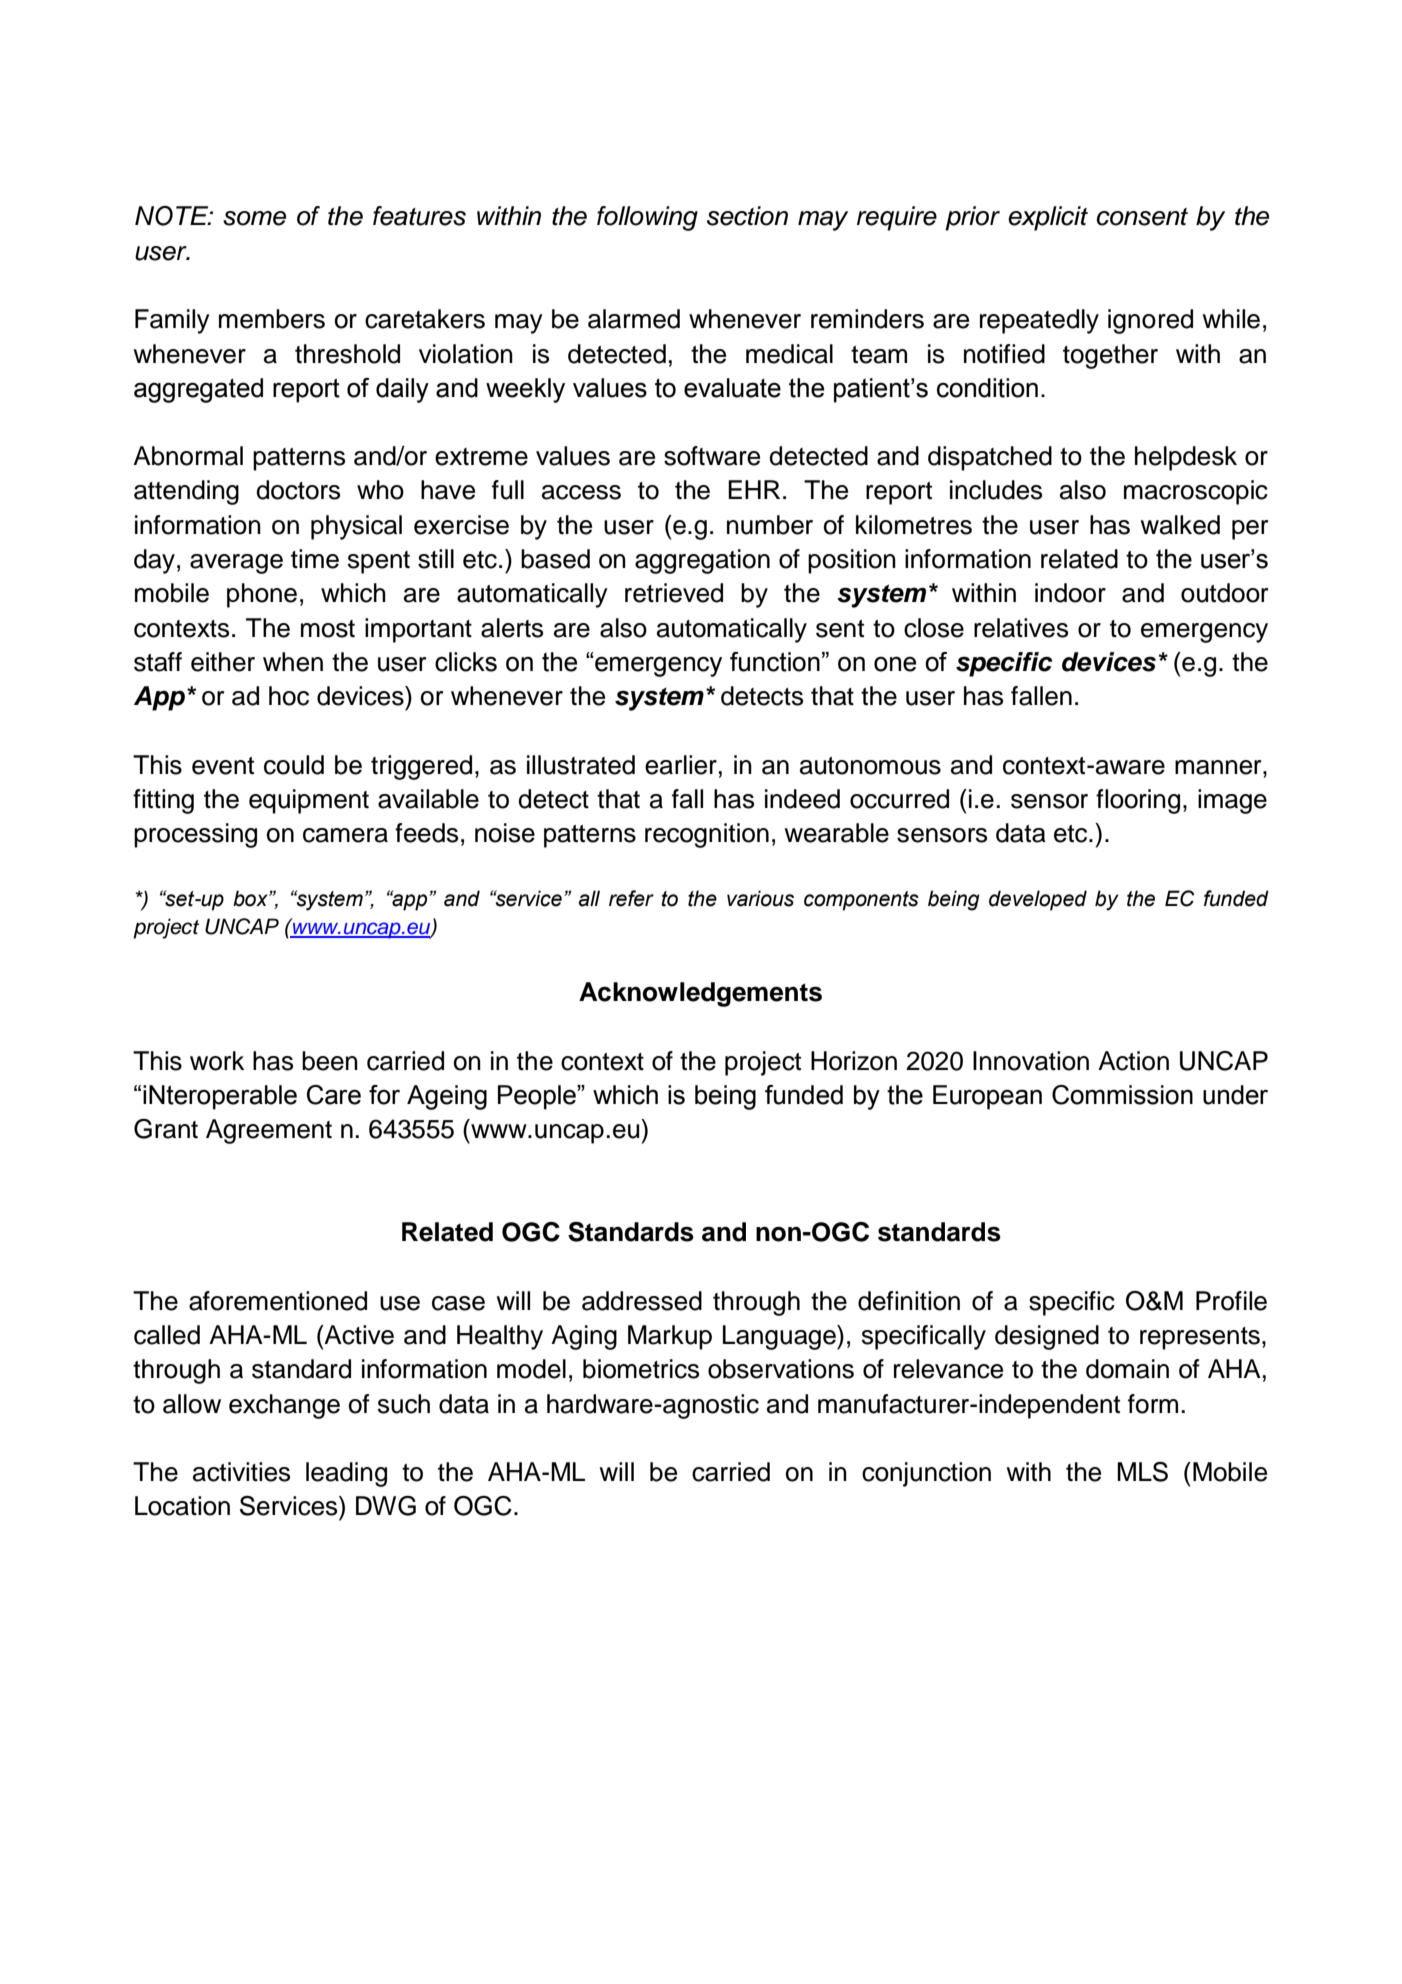 The image size is (1402, 1984). I want to click on explicit, so click(1048, 218).
